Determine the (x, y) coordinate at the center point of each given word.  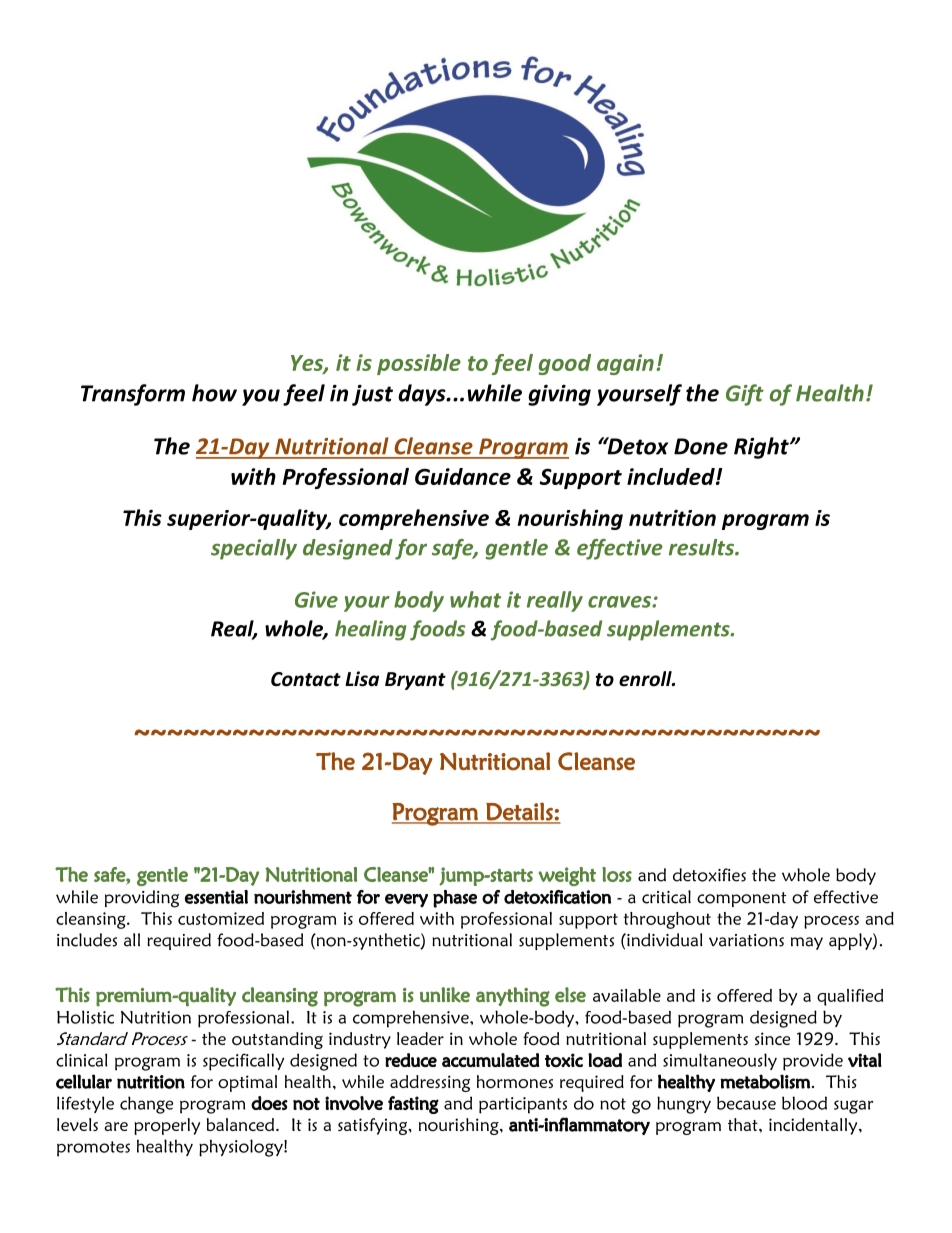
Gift (745, 395)
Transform (133, 395)
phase (455, 899)
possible (419, 364)
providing (142, 899)
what (475, 599)
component (741, 899)
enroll (646, 679)
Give (316, 599)
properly (167, 1126)
